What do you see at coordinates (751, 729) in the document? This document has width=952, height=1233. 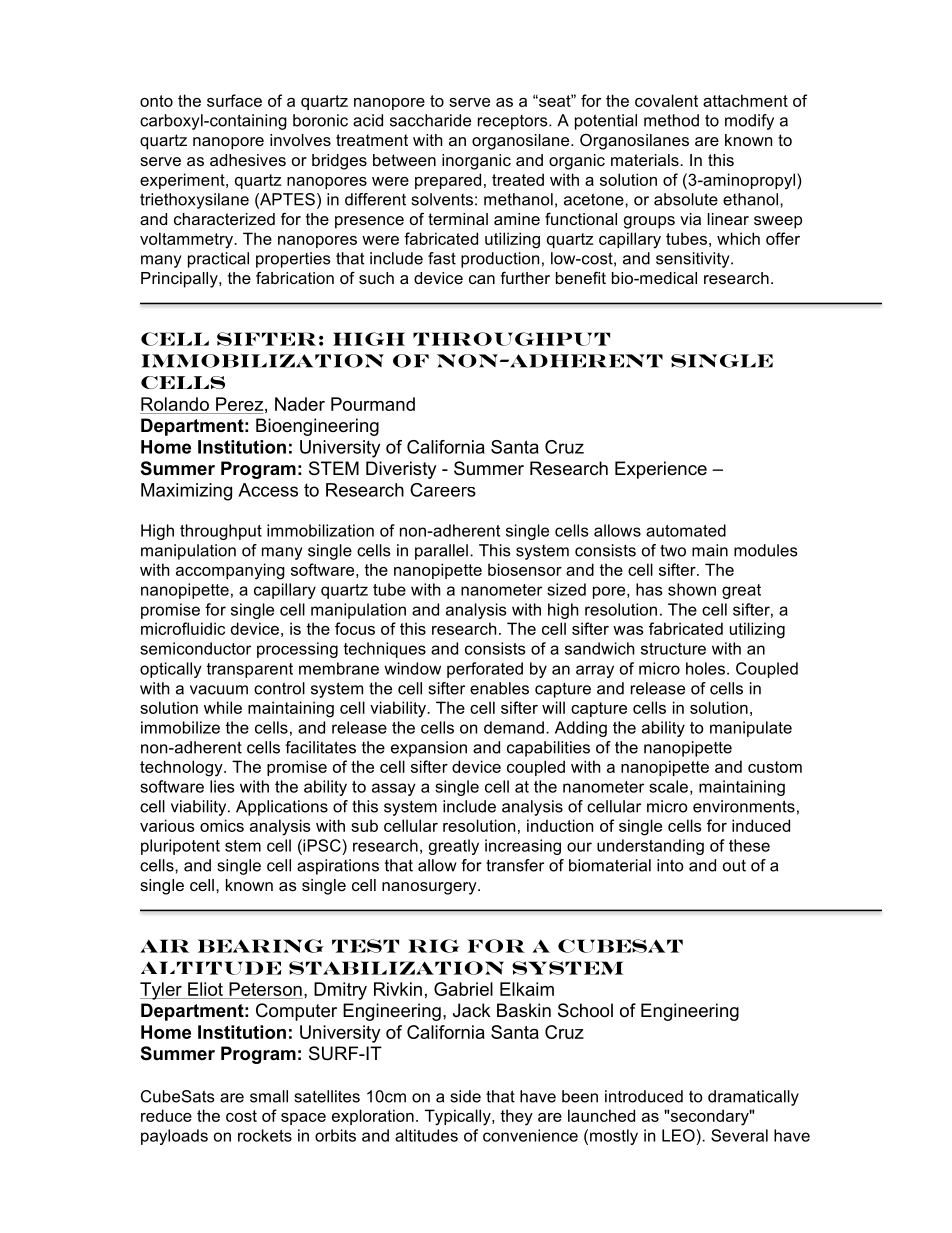 I see `manipulate` at bounding box center [751, 729].
